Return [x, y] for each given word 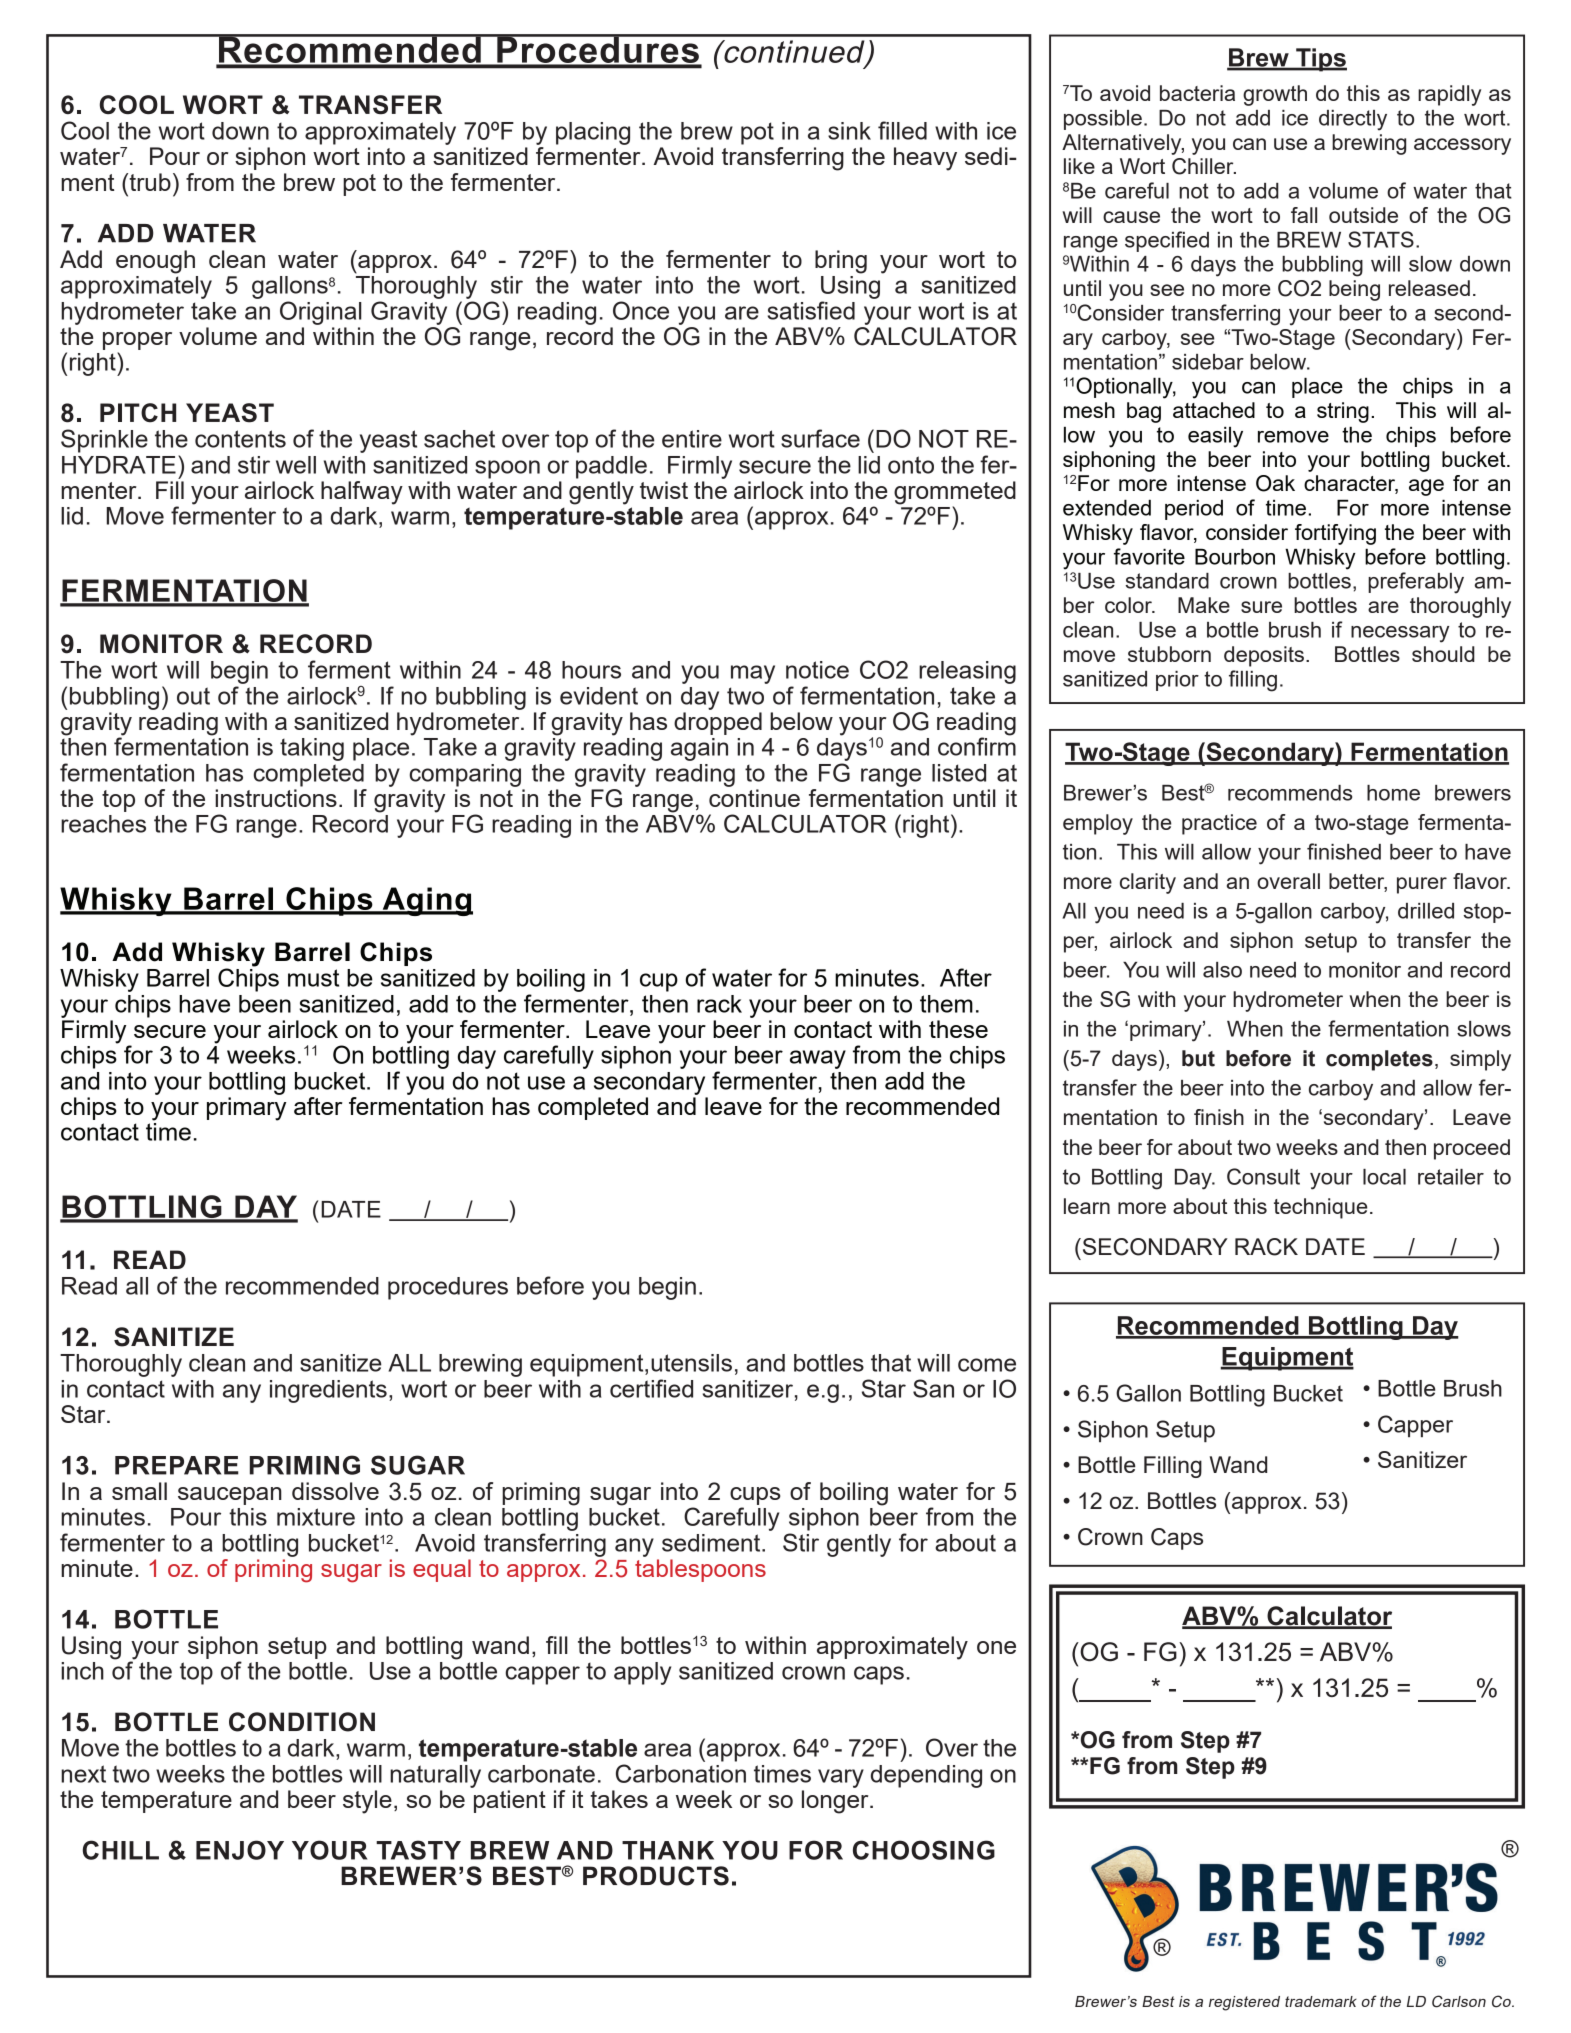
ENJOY [240, 1850]
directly [1353, 120]
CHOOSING [924, 1850]
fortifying [1335, 534]
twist [664, 490]
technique [1321, 1208]
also [1222, 970]
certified [651, 1388]
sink [849, 131]
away [818, 1059]
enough [155, 262]
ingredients [328, 1391]
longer [836, 1802]
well [296, 465]
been [265, 1004]
